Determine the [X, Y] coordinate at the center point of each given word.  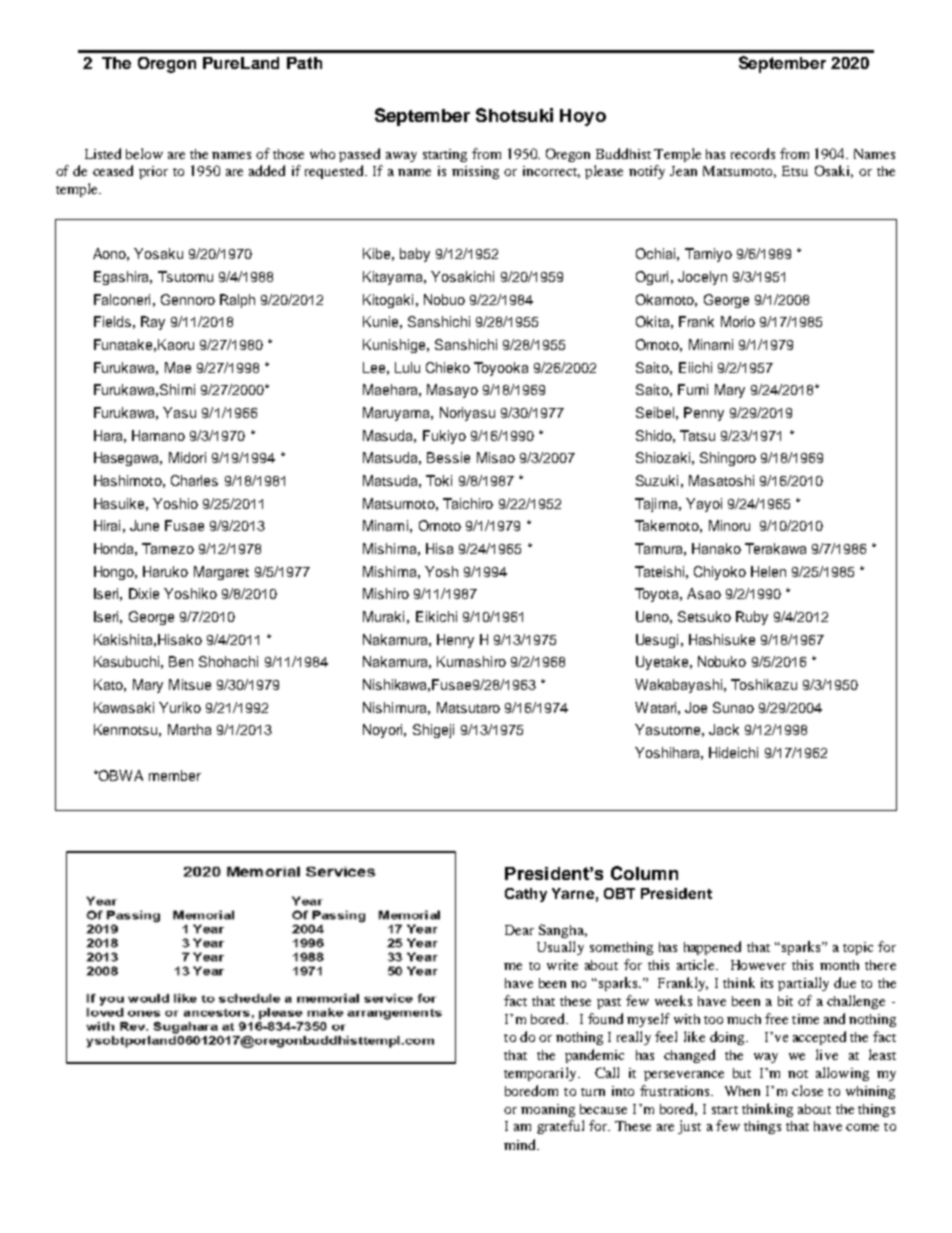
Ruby [752, 618]
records [753, 153]
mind [521, 1144]
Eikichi [436, 616]
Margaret [221, 573]
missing [475, 172]
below [144, 153]
